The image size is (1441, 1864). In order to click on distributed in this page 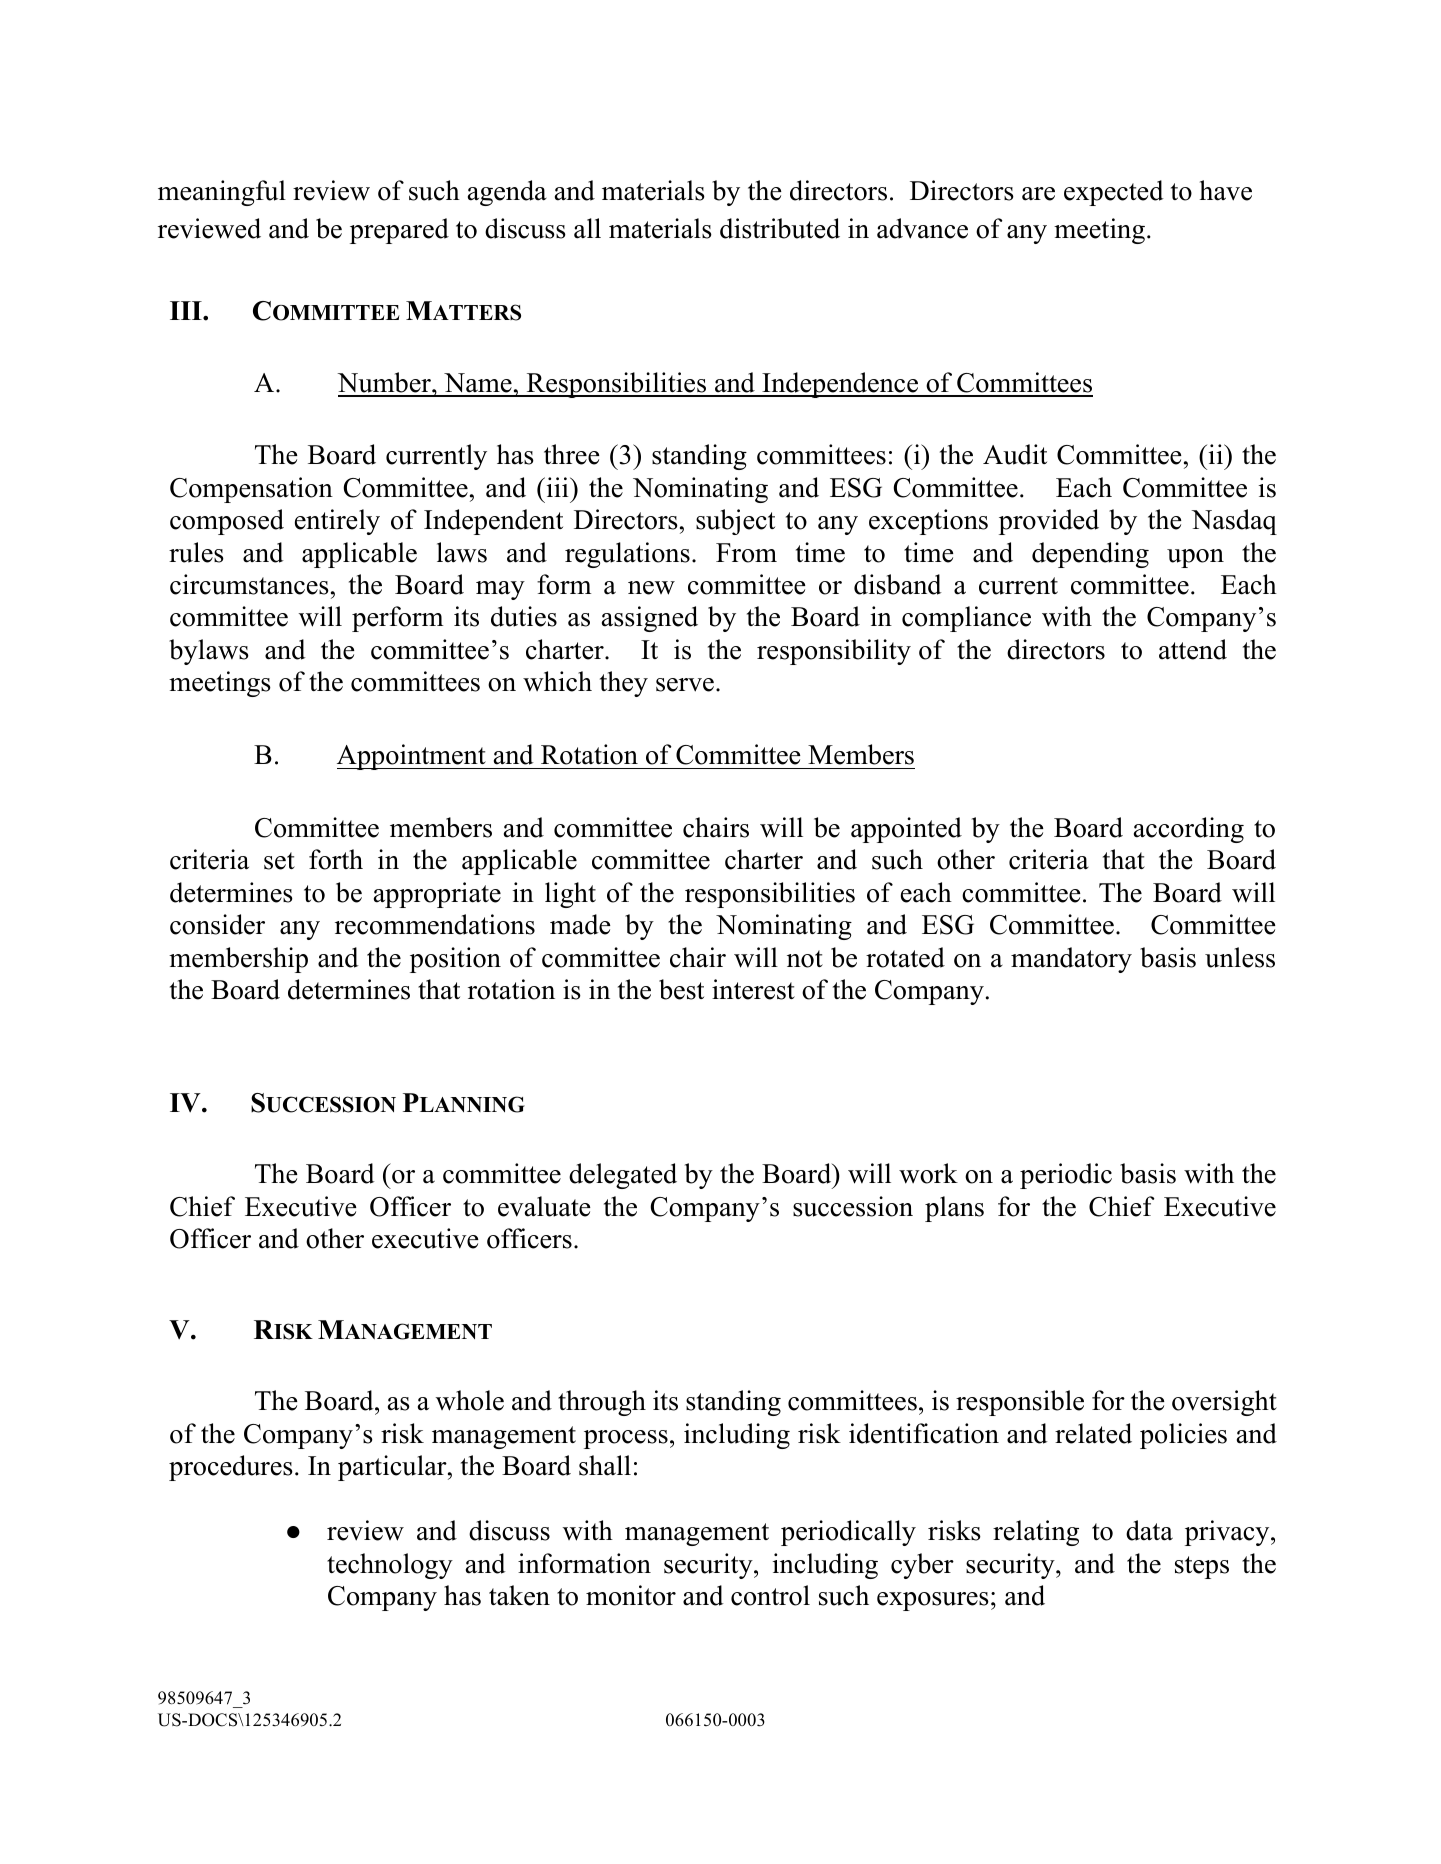, I will do `click(780, 228)`.
